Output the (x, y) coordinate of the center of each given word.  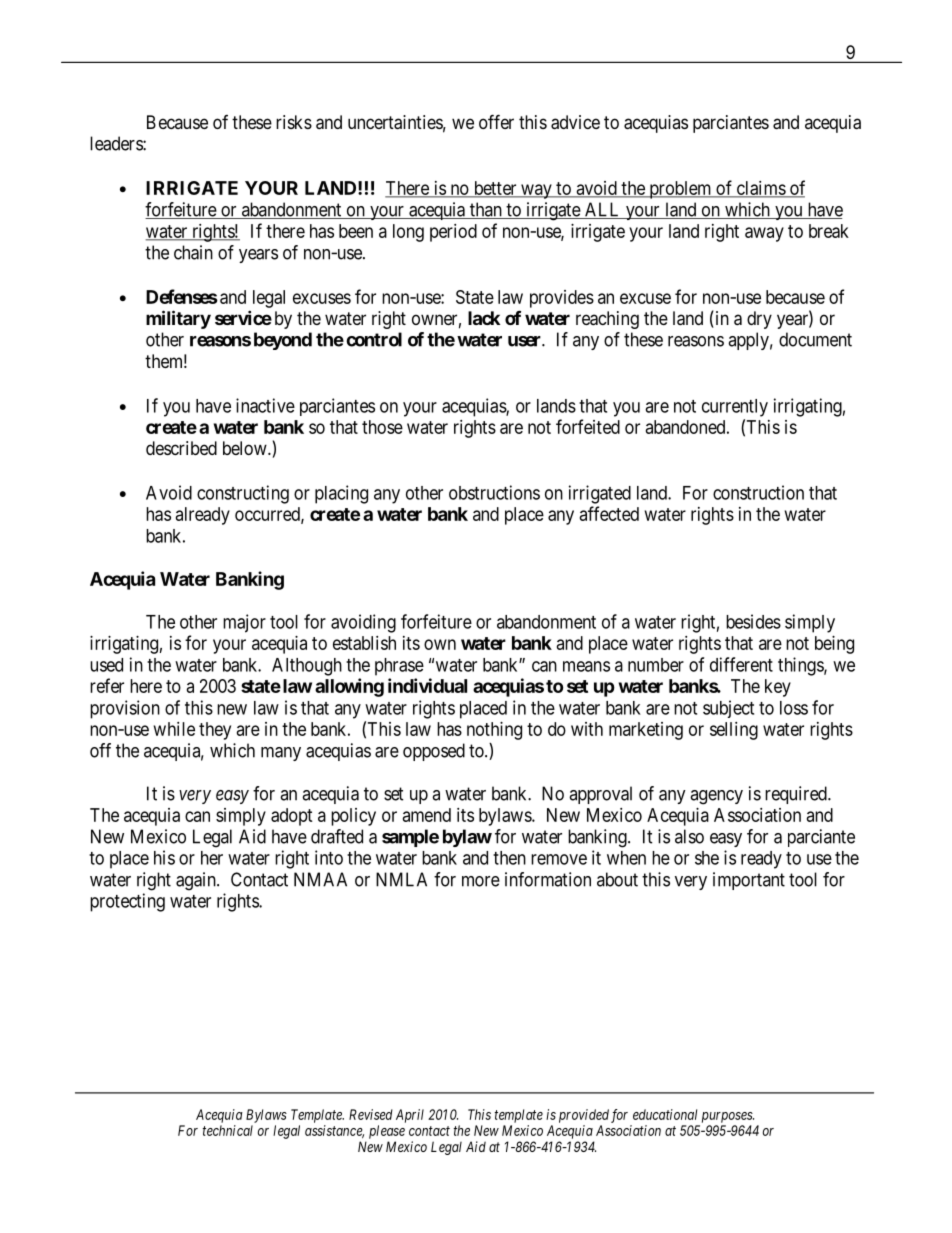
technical (228, 1130)
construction (758, 492)
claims (760, 189)
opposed (434, 752)
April (410, 1116)
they (215, 731)
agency (716, 797)
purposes (728, 1117)
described (181, 448)
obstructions (494, 492)
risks (294, 122)
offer (496, 121)
